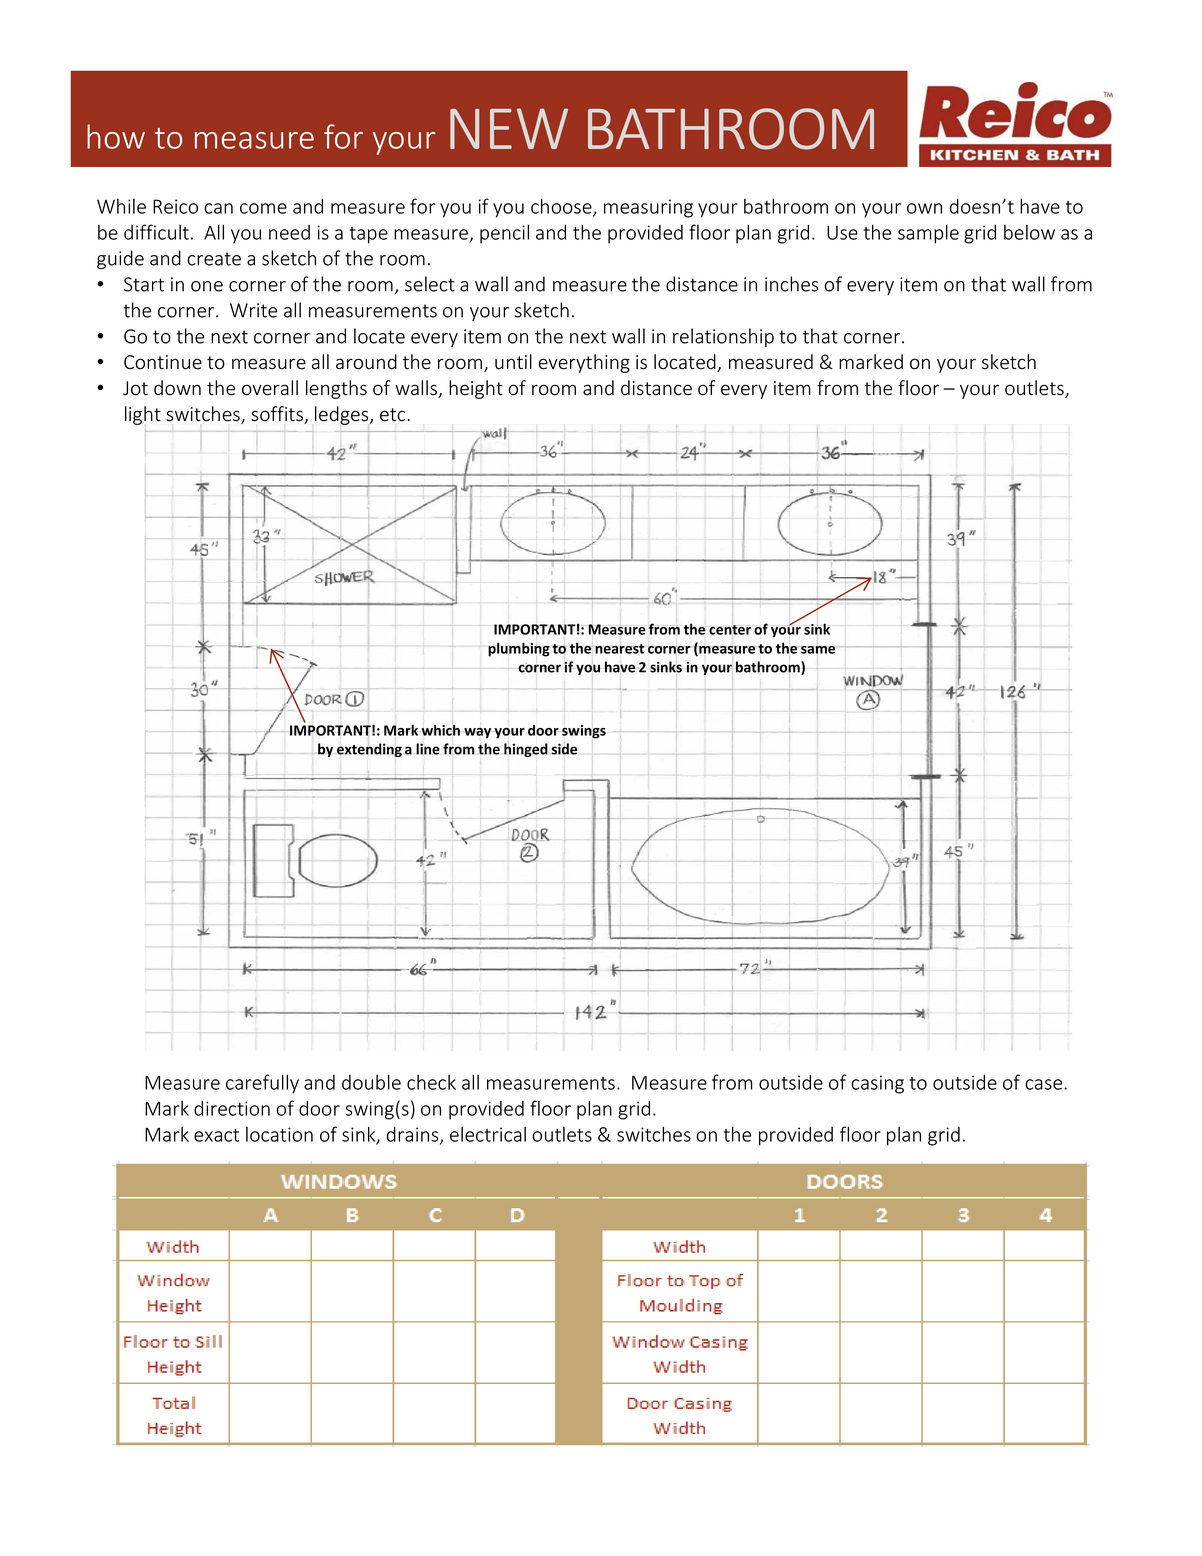 The height and width of the screenshot is (1556, 1202). Describe the element at coordinates (232, 1108) in the screenshot. I see `direction` at that location.
